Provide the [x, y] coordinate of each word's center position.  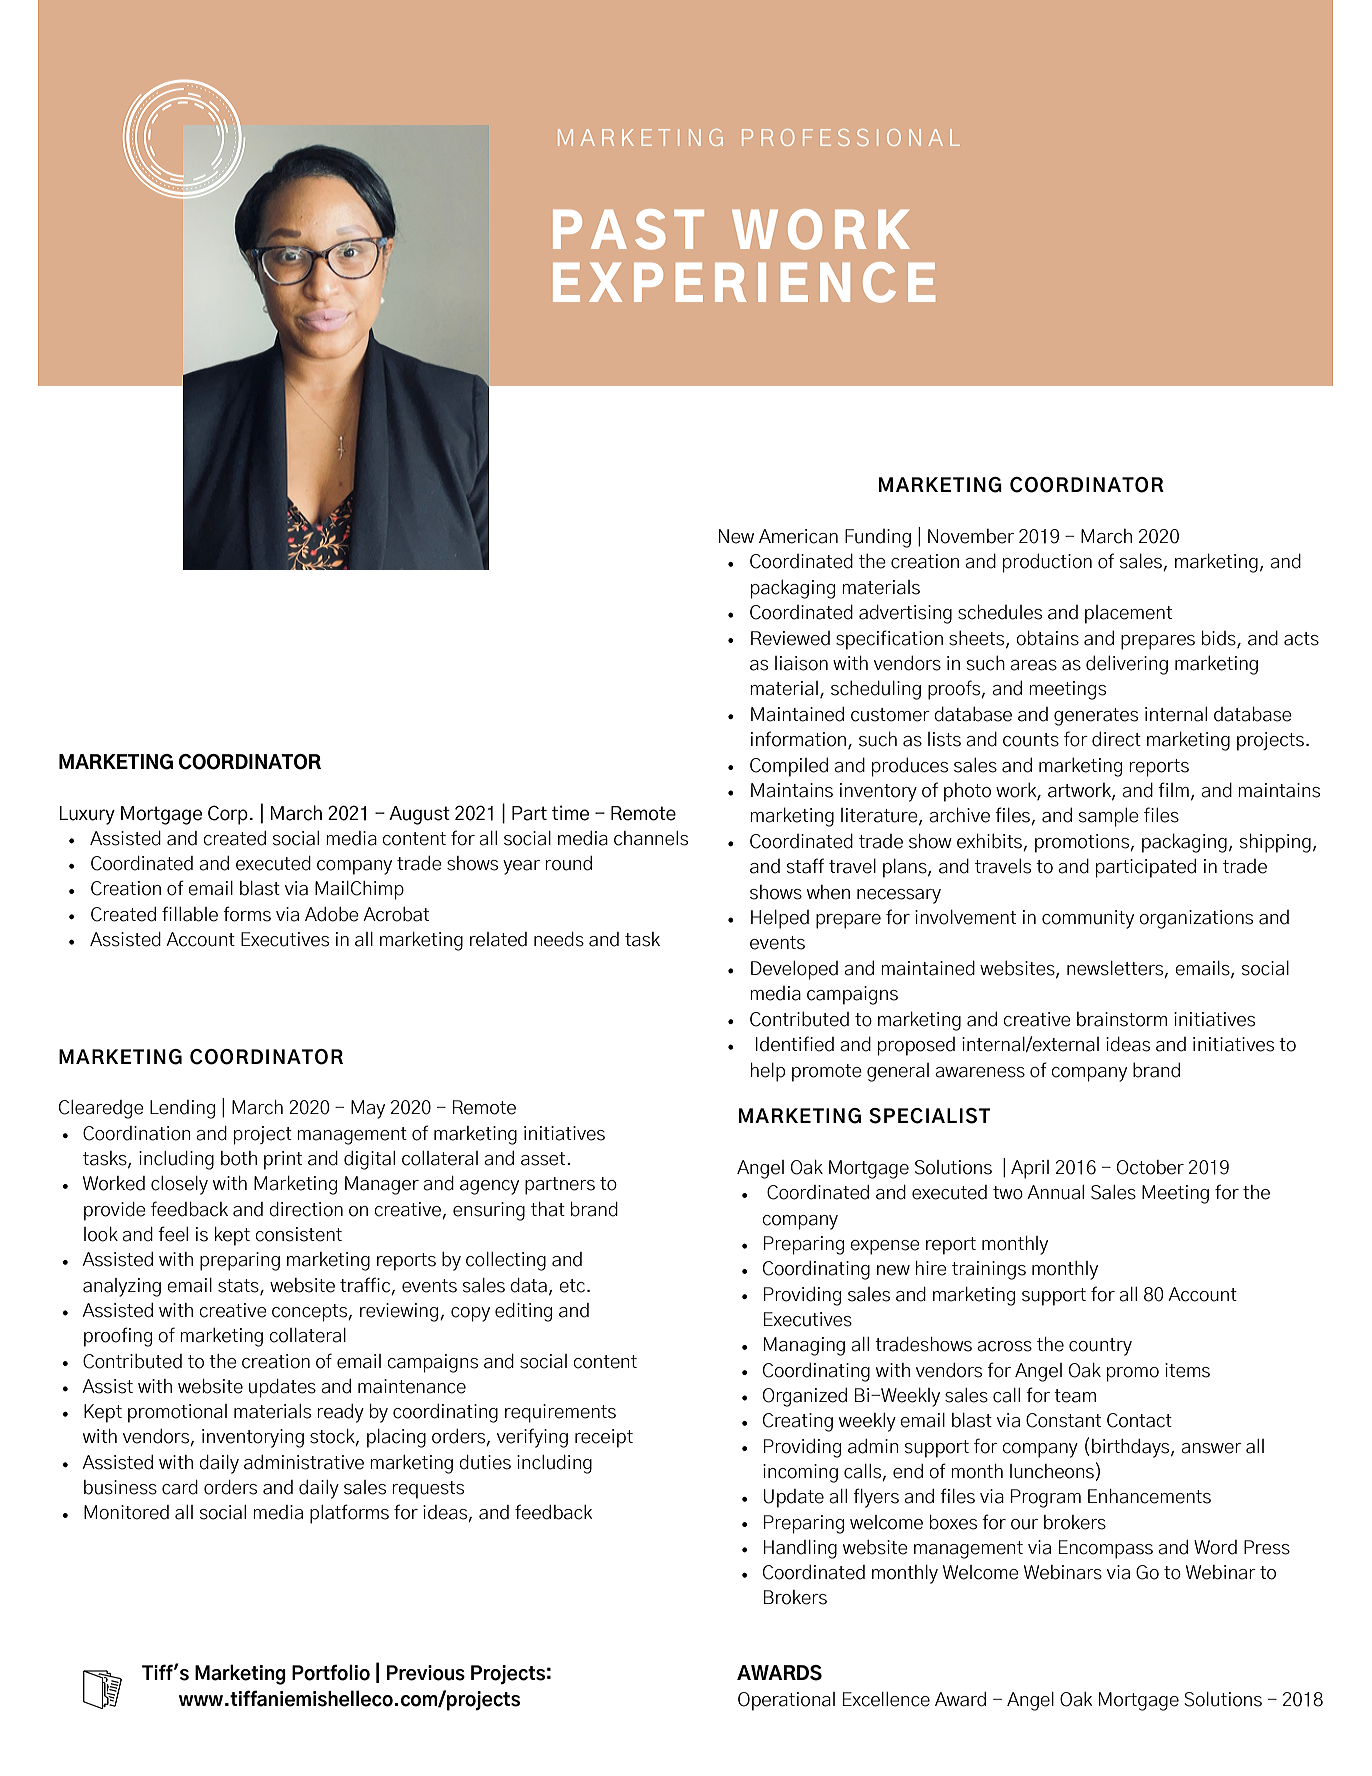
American [798, 536]
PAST [628, 229]
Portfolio [331, 1672]
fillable [190, 914]
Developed [794, 970]
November [971, 536]
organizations [1196, 919]
